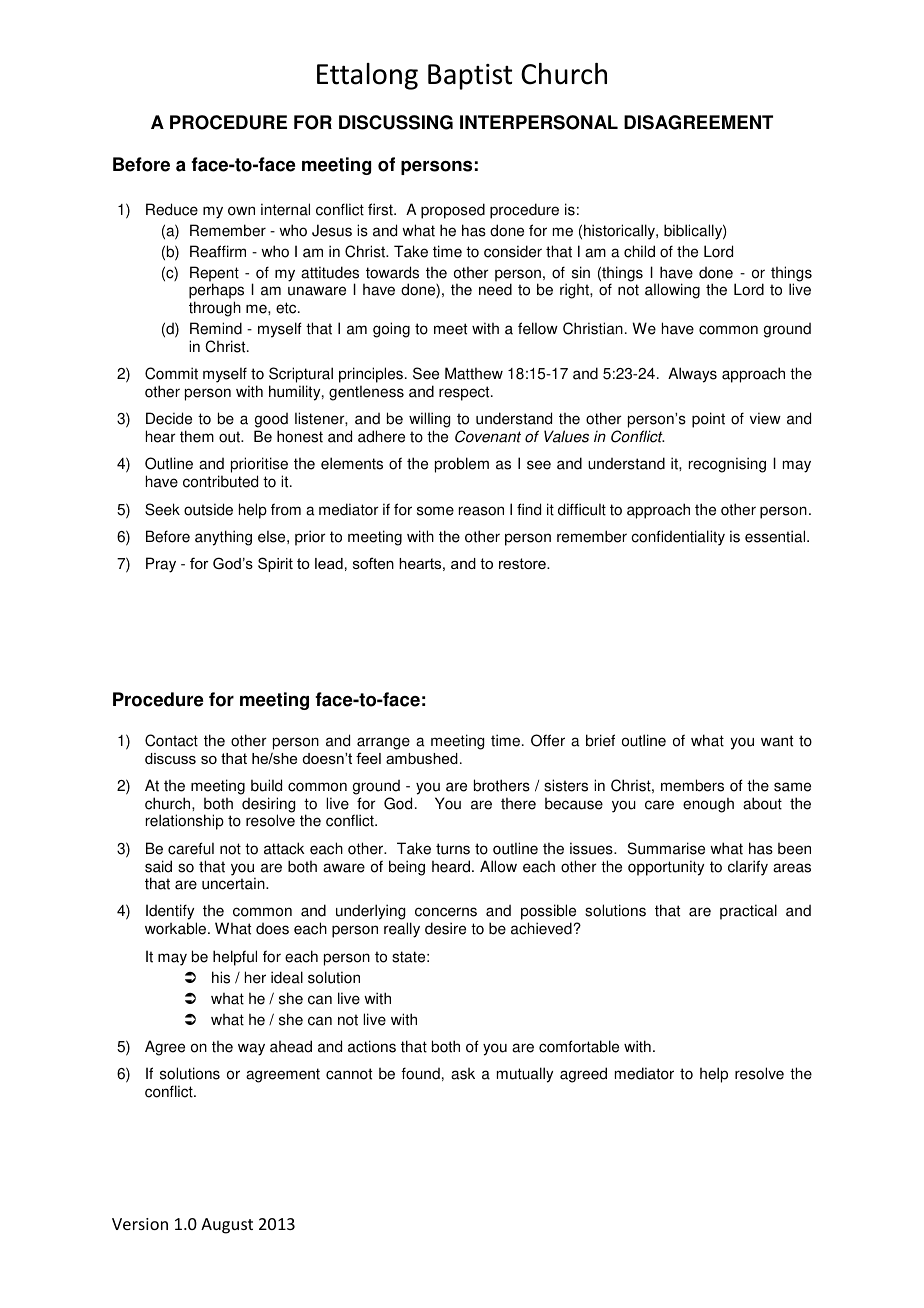 The image size is (924, 1308). What do you see at coordinates (639, 251) in the screenshot?
I see `child` at bounding box center [639, 251].
